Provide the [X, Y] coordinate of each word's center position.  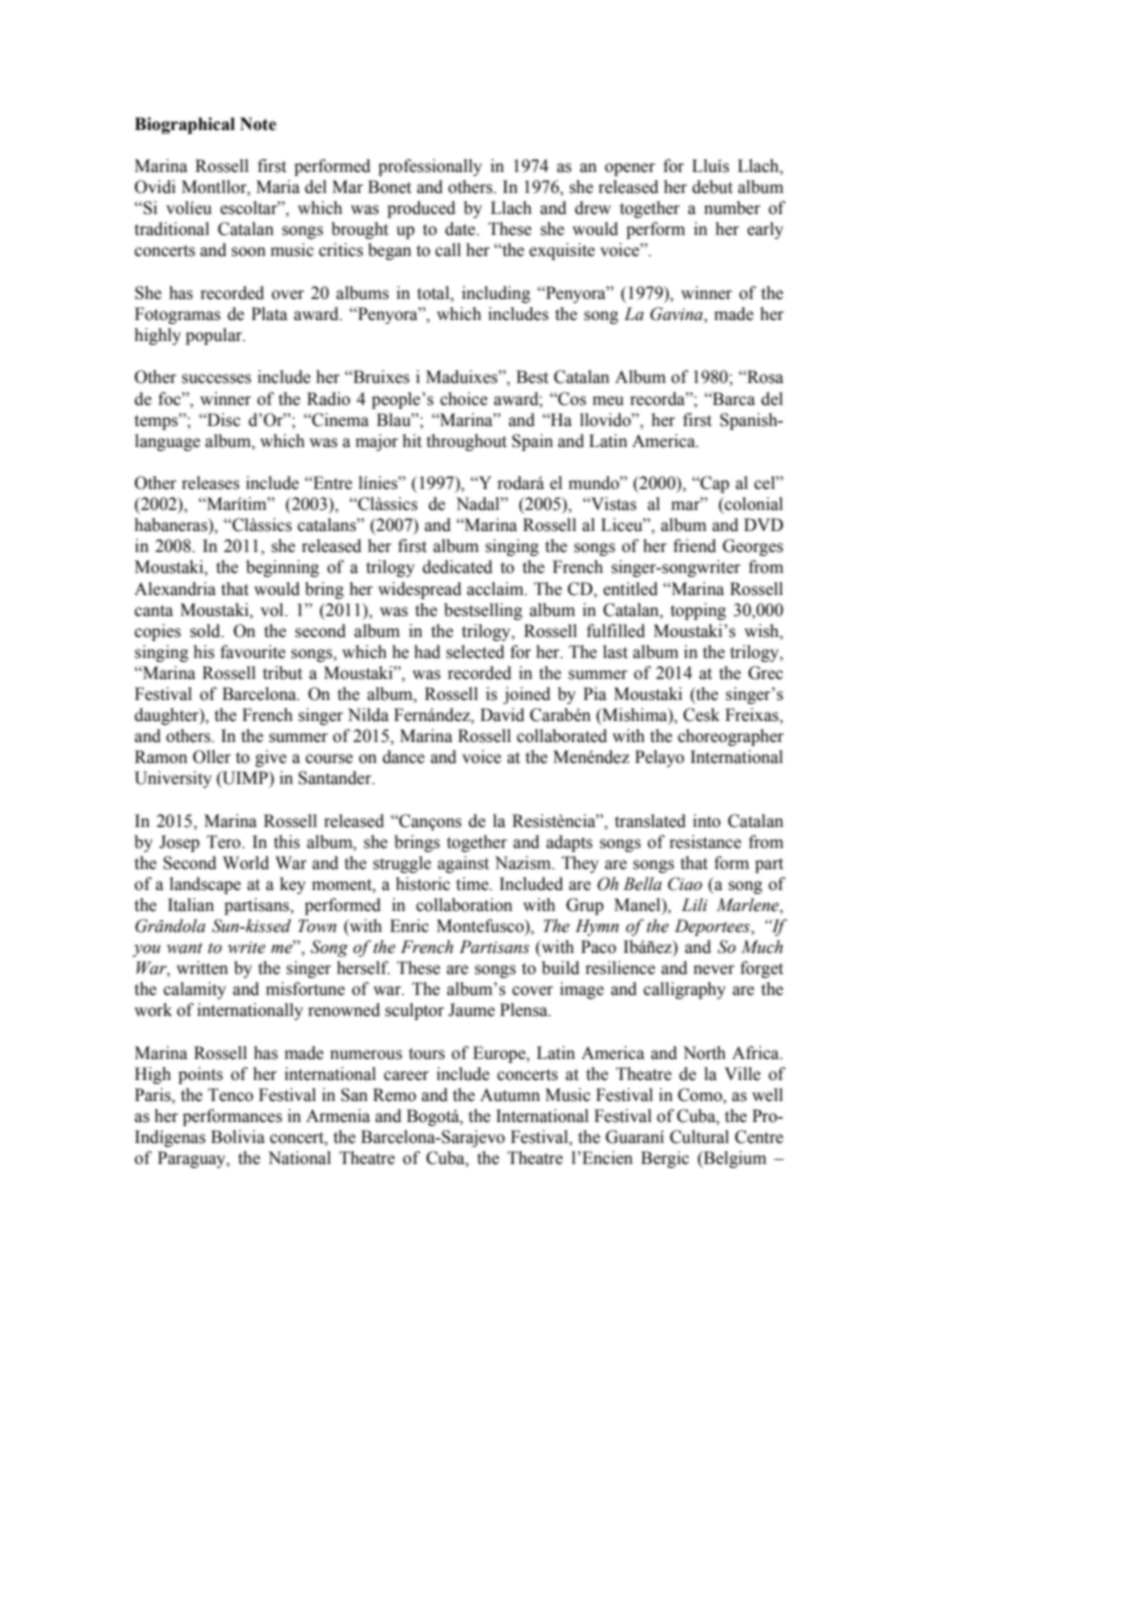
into [707, 821]
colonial [753, 504]
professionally [430, 167]
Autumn [510, 1095]
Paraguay [193, 1159]
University [173, 779]
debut [712, 187]
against [463, 864]
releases [211, 483]
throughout [467, 442]
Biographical [185, 125]
